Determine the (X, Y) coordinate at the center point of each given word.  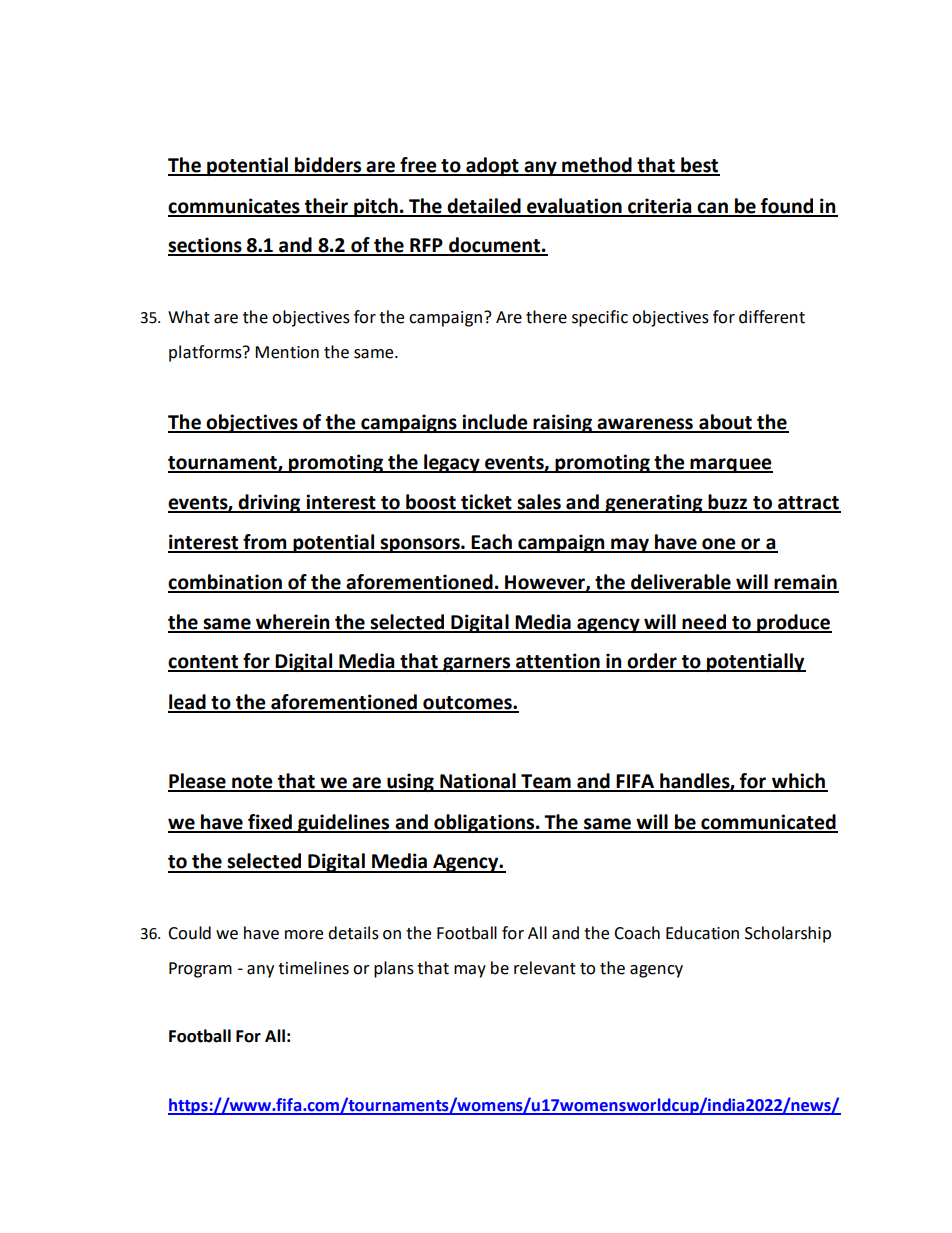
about (725, 423)
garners (477, 664)
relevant (545, 968)
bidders (328, 166)
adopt (492, 166)
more (304, 935)
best (699, 166)
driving (269, 503)
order (652, 662)
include (495, 423)
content (204, 663)
